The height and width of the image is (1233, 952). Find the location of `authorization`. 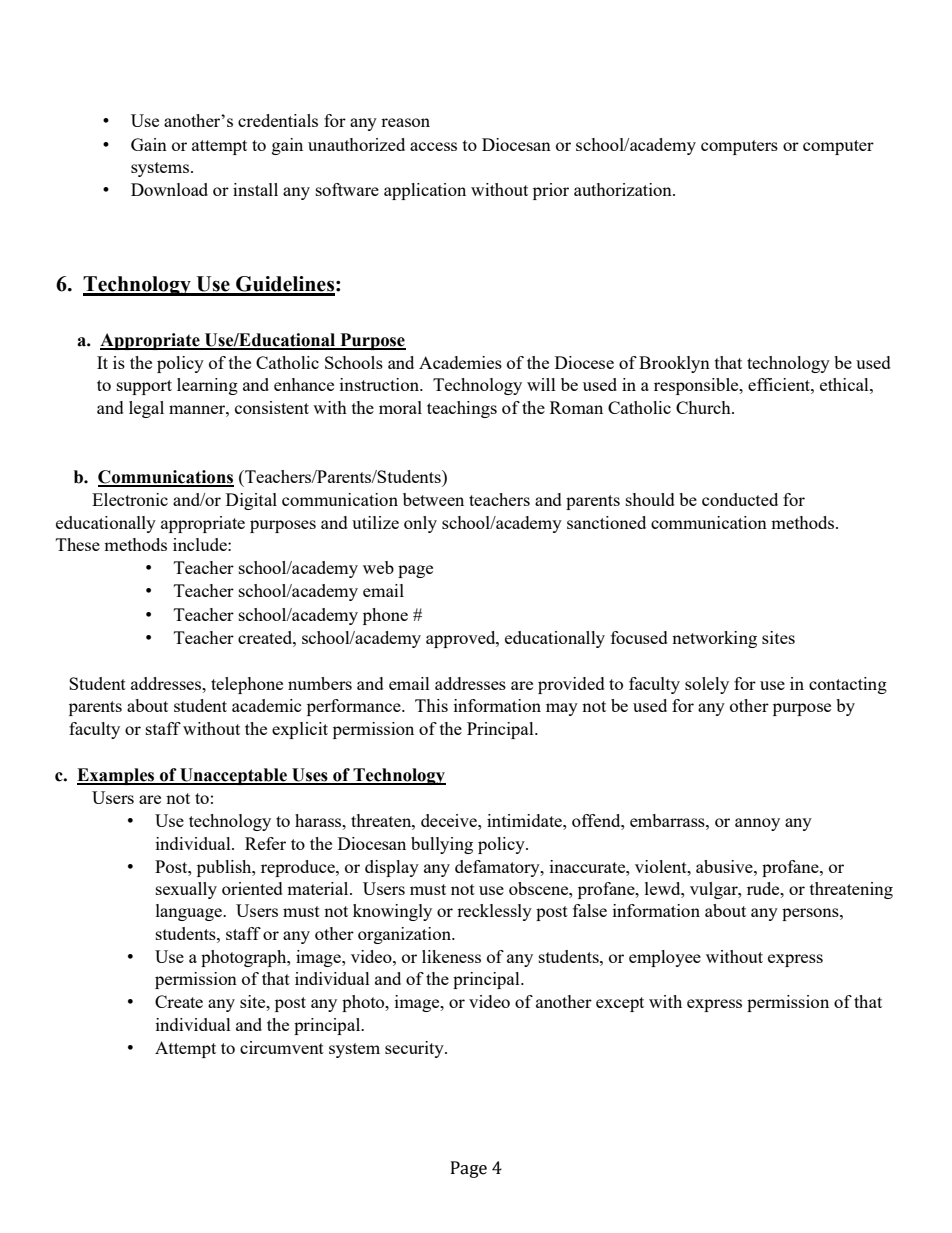

authorization is located at coordinates (624, 189).
